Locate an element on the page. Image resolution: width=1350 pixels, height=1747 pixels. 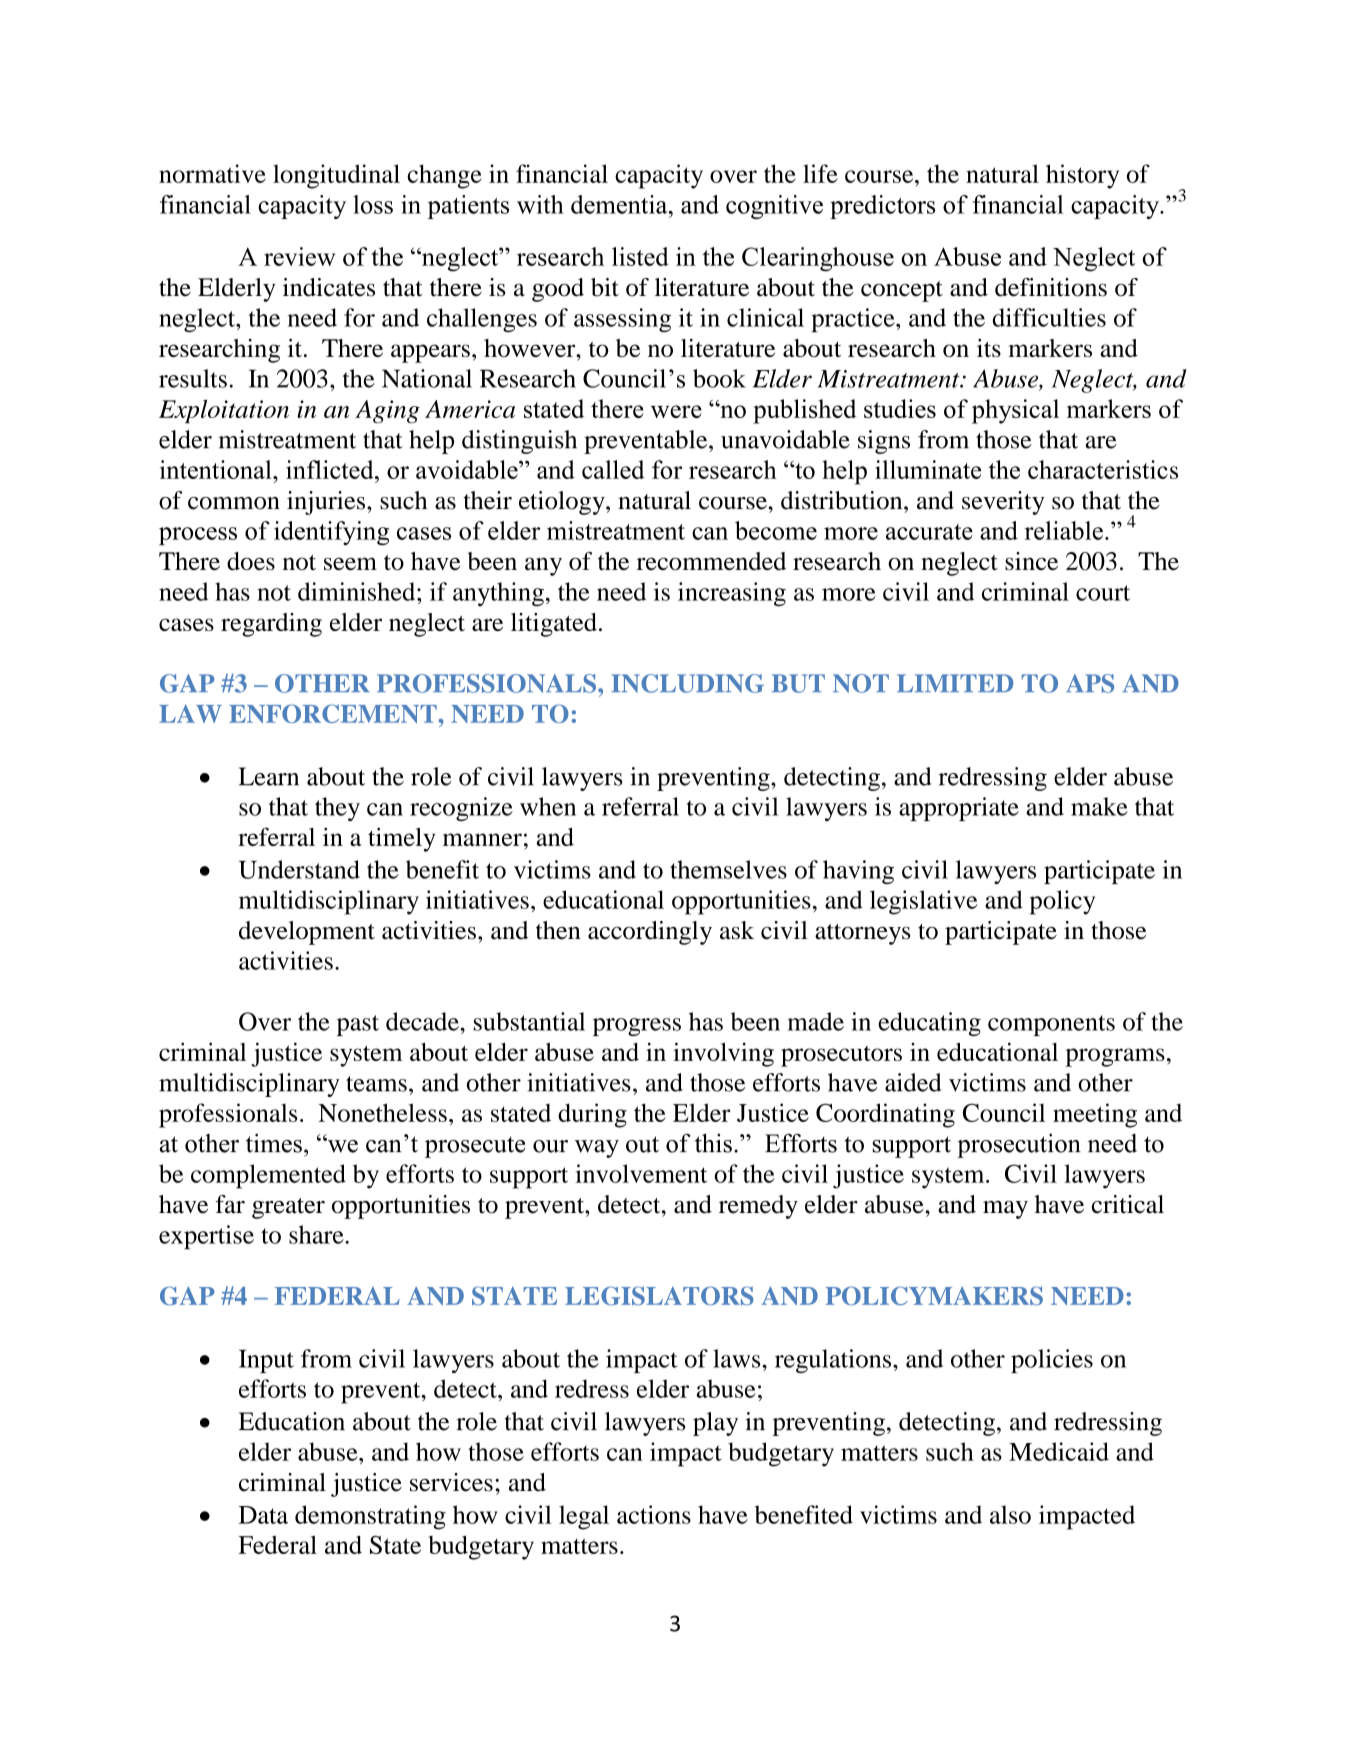
also is located at coordinates (1010, 1514).
